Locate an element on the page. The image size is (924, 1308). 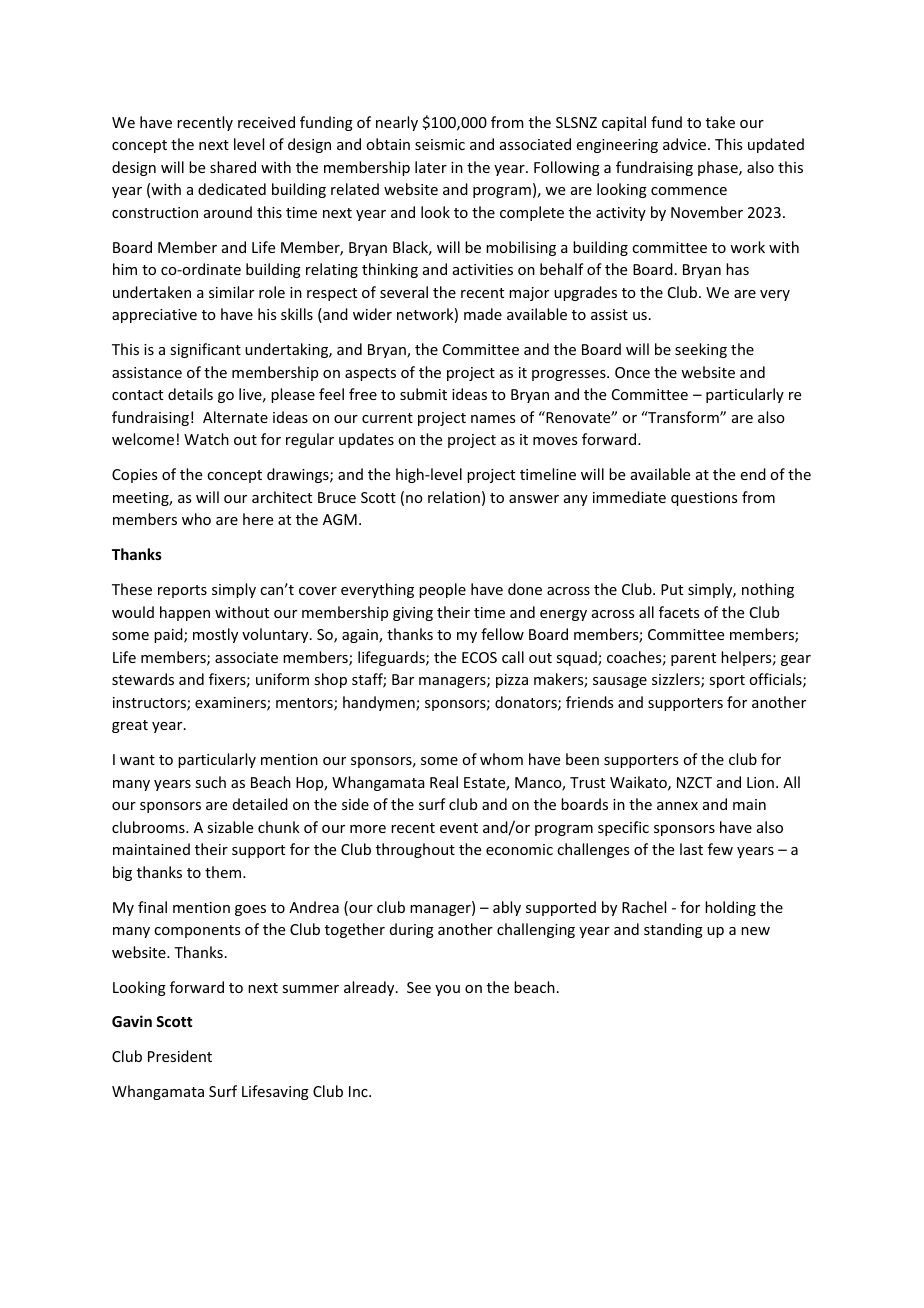
people is located at coordinates (442, 590).
